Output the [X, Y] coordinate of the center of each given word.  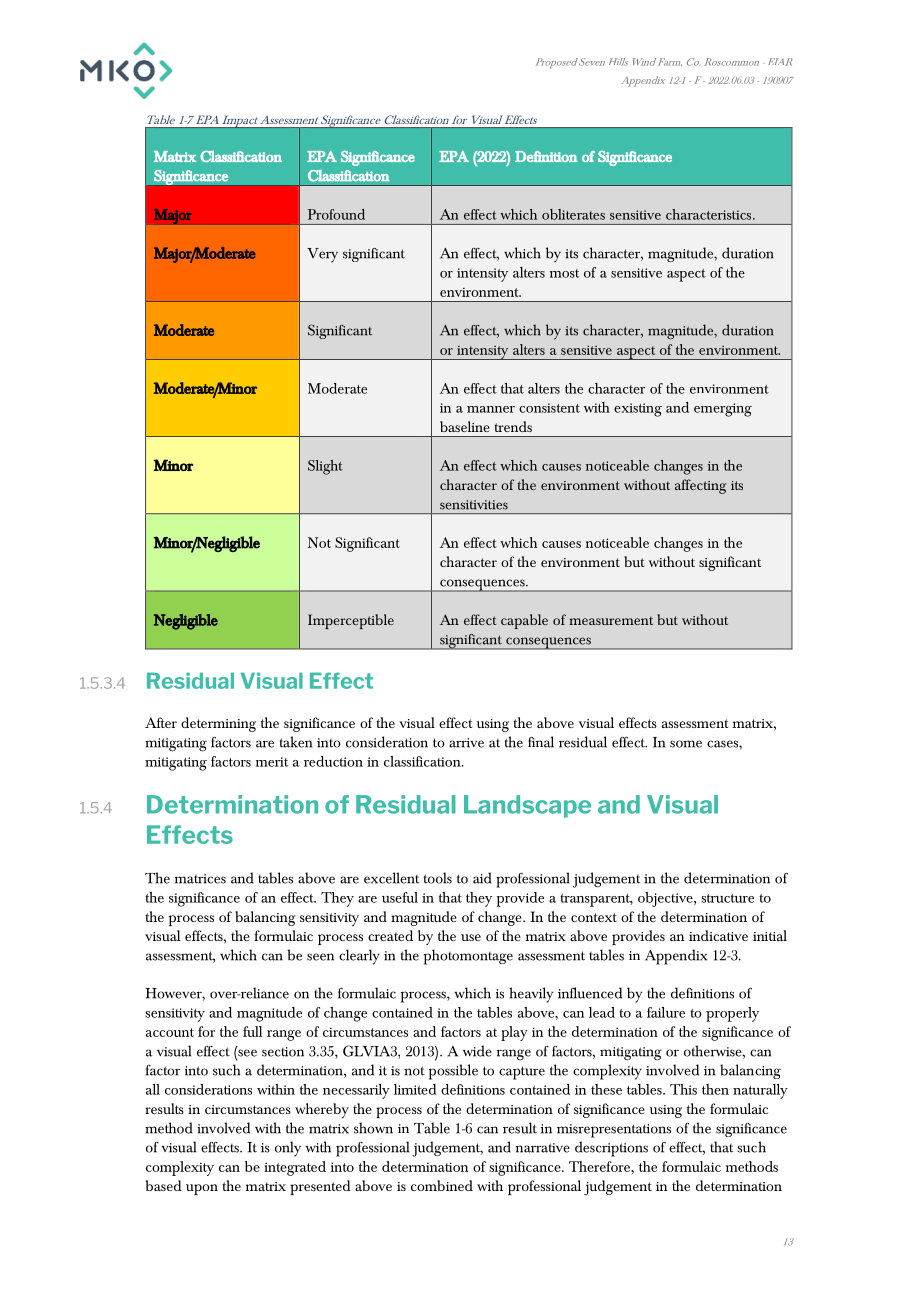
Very [322, 255]
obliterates [573, 214]
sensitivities [474, 505]
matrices [200, 879]
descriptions [611, 1149]
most [564, 273]
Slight [325, 467]
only [288, 1149]
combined [442, 1185]
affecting [700, 486]
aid [482, 878]
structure [727, 898]
